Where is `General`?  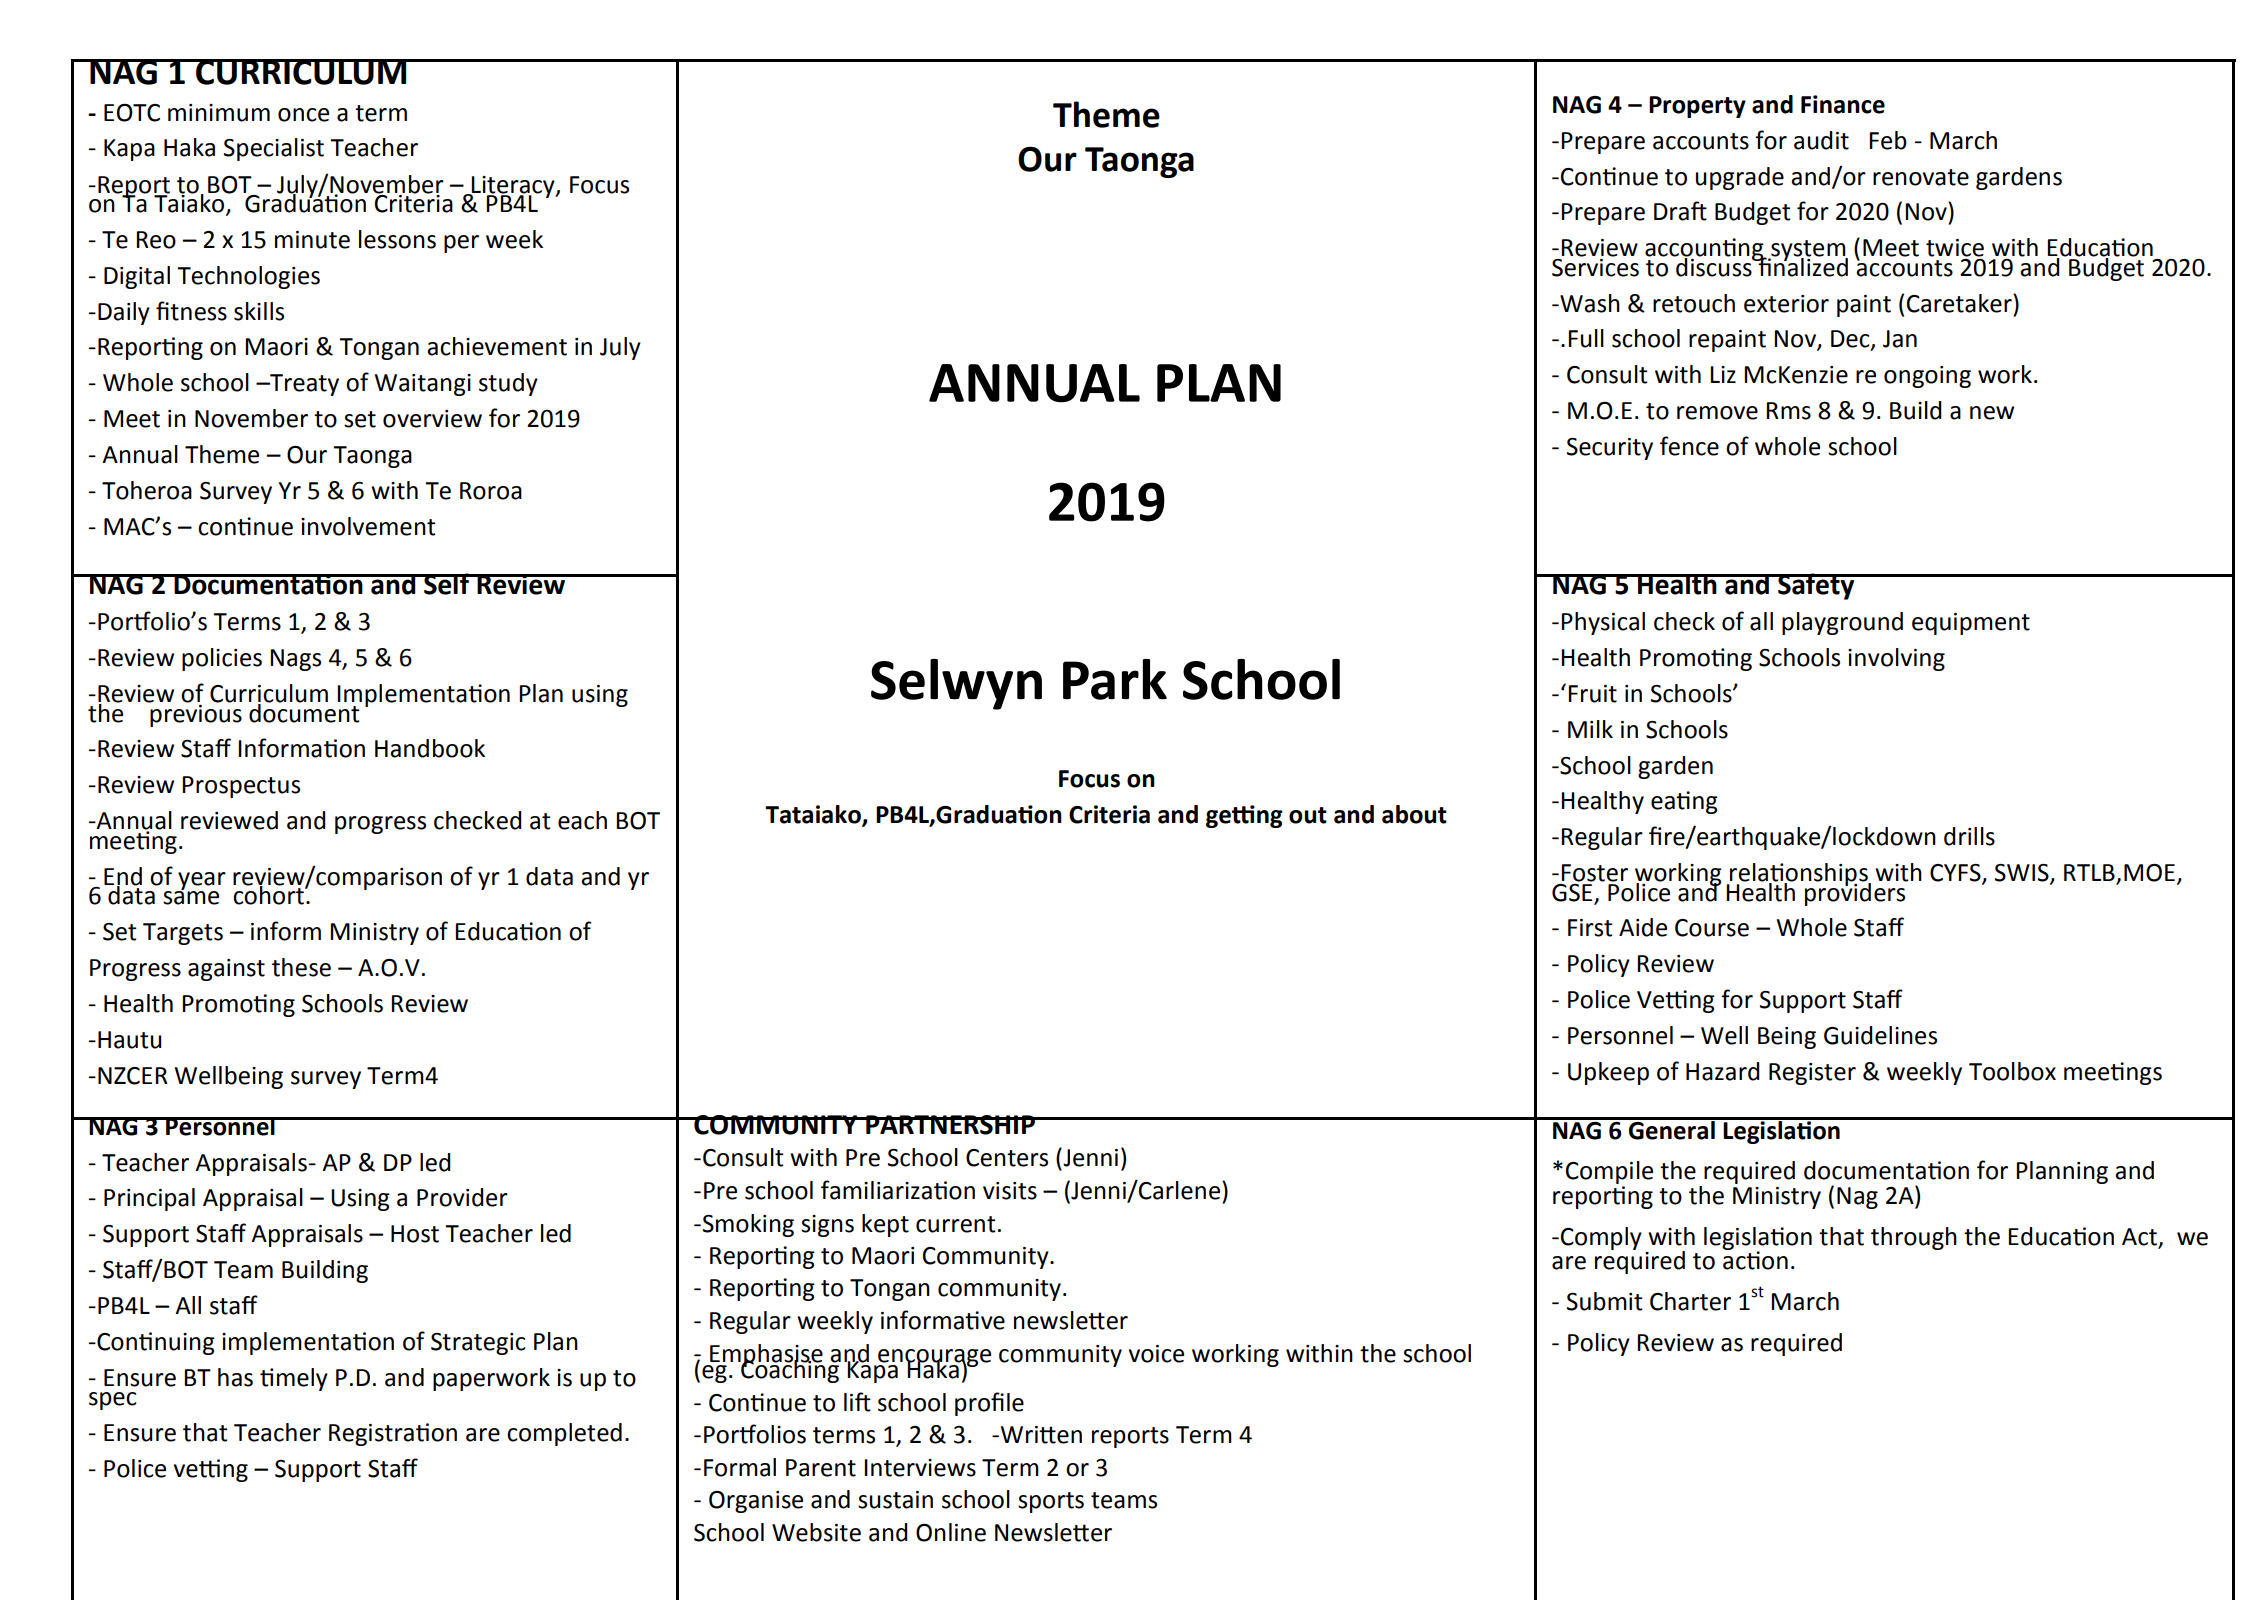
General is located at coordinates (1672, 1129).
